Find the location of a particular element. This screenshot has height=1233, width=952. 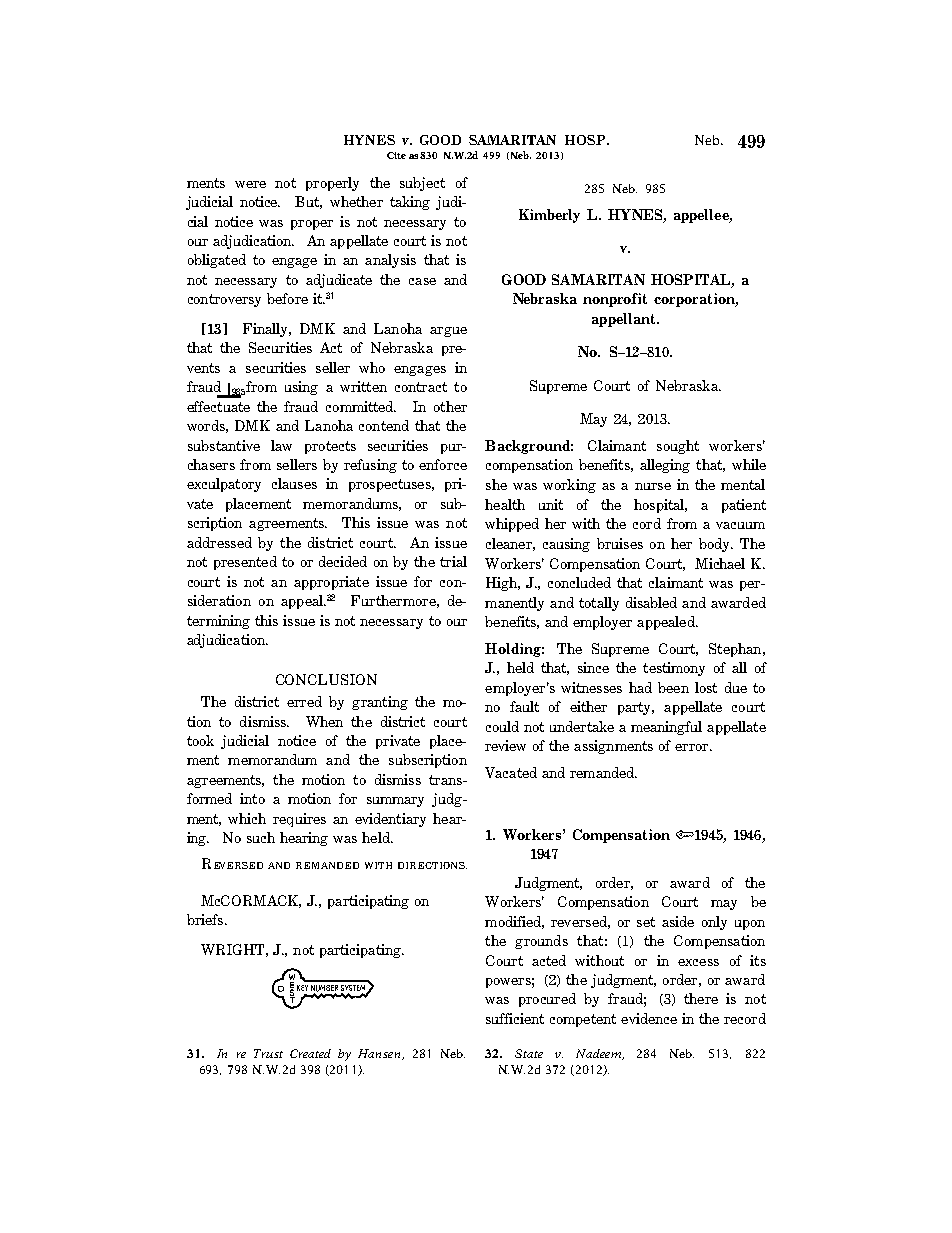

subject is located at coordinates (422, 184).
